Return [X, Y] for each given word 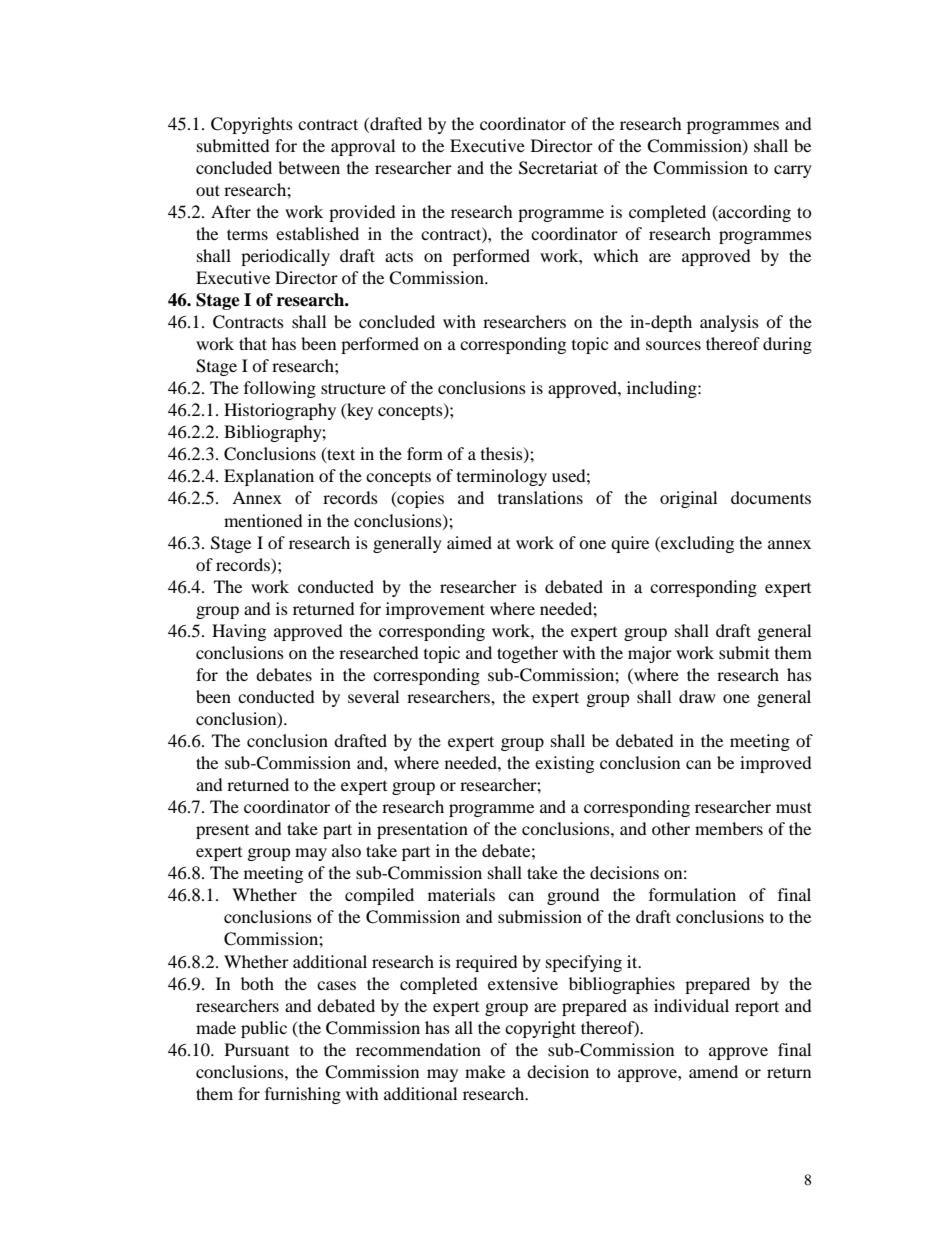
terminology [502, 477]
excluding [696, 544]
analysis [729, 323]
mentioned [263, 520]
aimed [469, 542]
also [346, 850]
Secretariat [558, 168]
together [527, 654]
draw [697, 696]
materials [461, 894]
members [729, 828]
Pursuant [257, 1049]
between [309, 167]
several [373, 696]
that [253, 343]
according [754, 213]
